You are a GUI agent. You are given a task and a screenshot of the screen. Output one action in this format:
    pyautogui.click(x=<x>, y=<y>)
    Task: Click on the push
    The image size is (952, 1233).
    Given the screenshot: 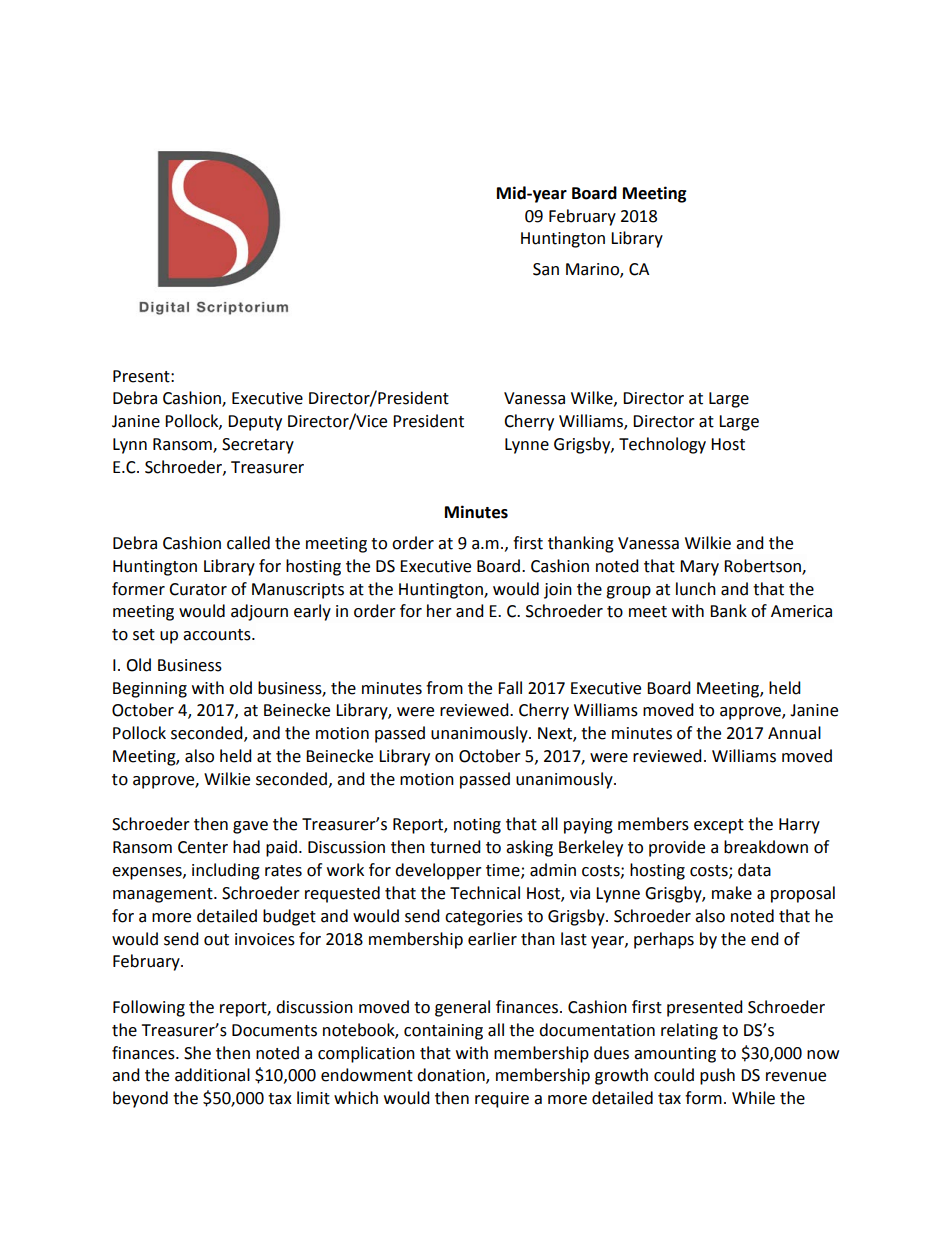 What is the action you would take?
    pyautogui.click(x=717, y=1076)
